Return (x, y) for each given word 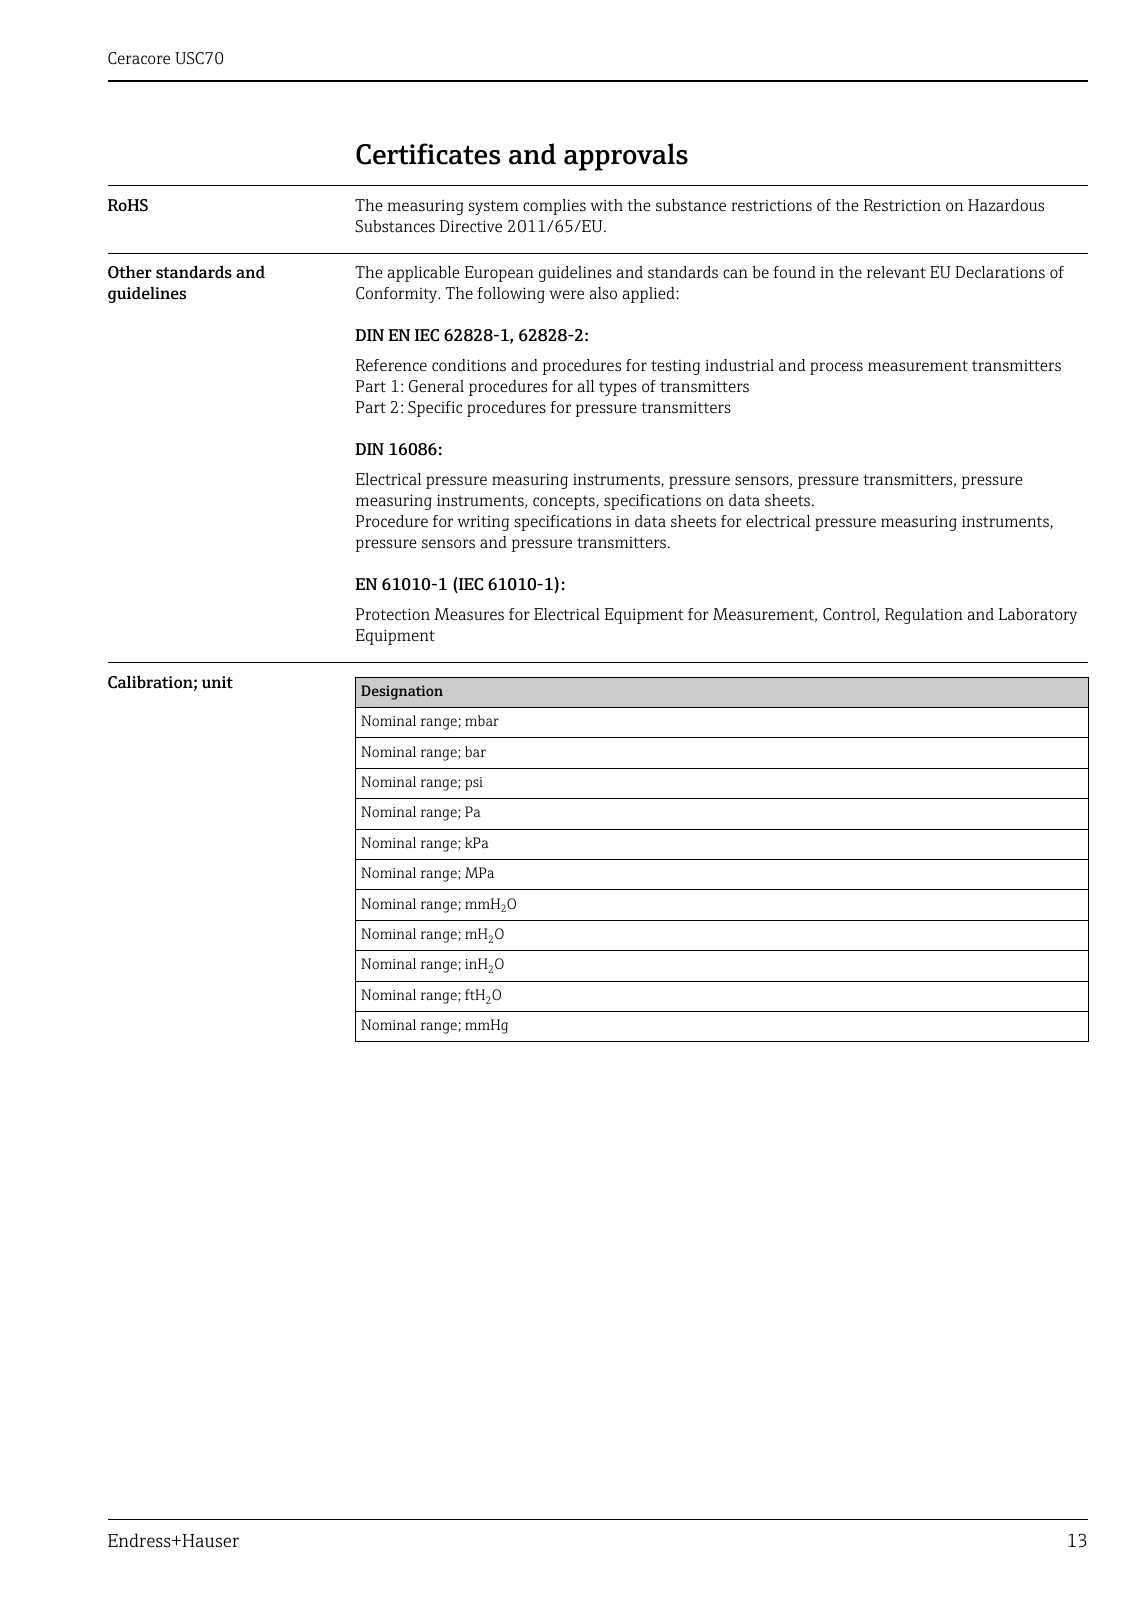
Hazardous (1006, 205)
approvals (626, 157)
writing (483, 523)
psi (474, 784)
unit (217, 682)
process (836, 368)
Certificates (428, 154)
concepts (565, 502)
